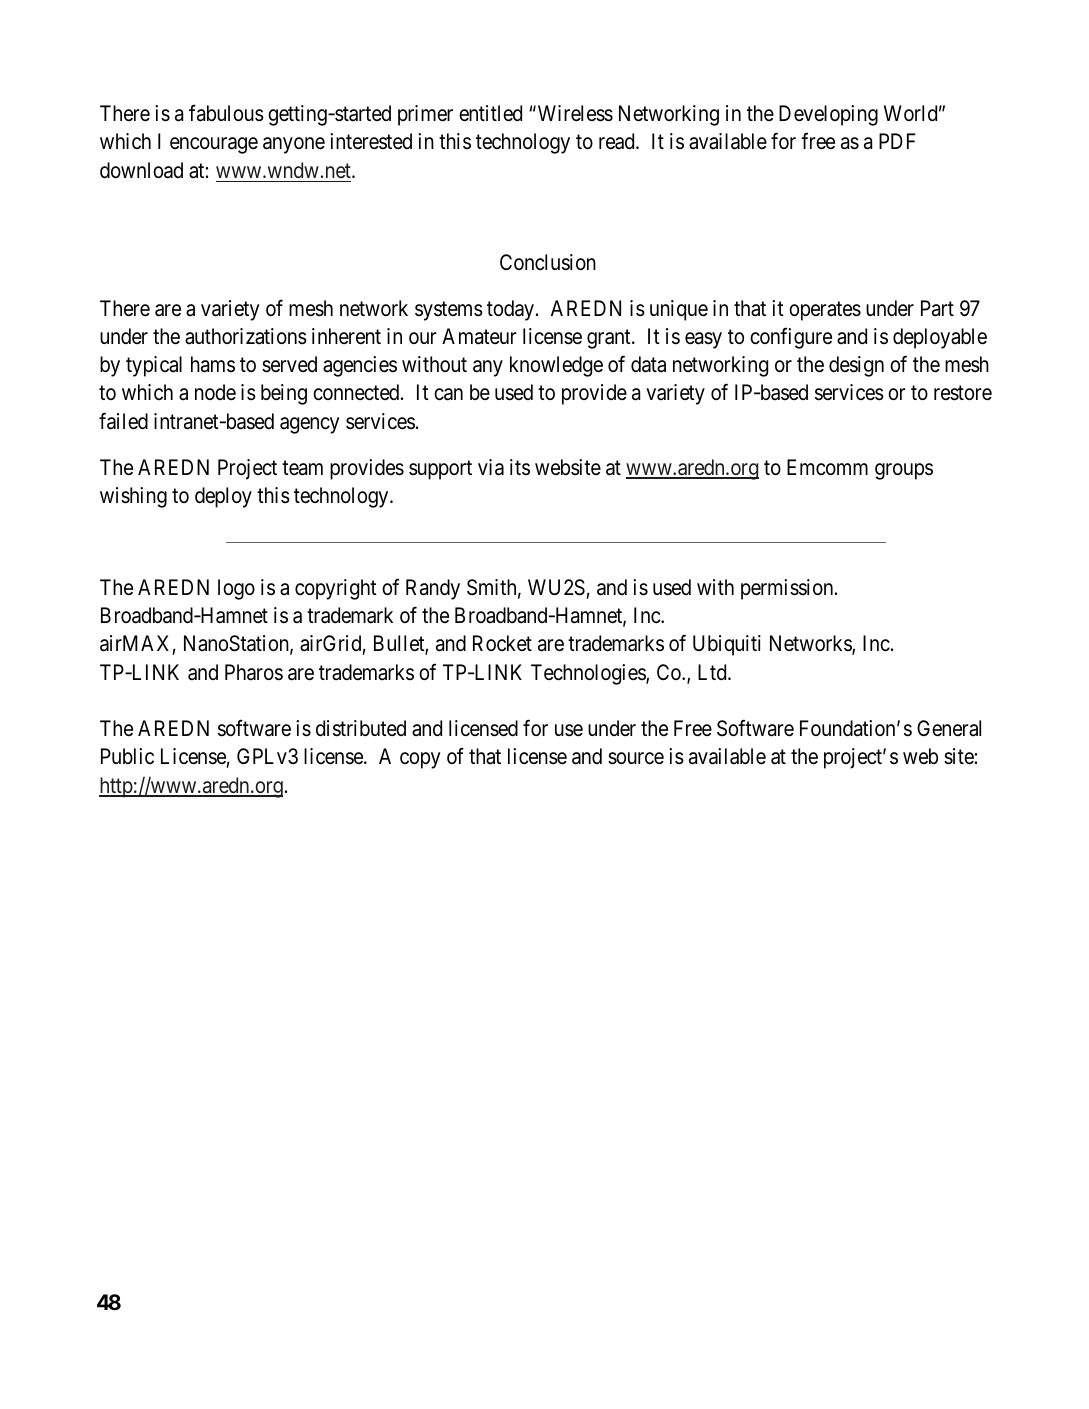  What do you see at coordinates (310, 425) in the image?
I see `agency` at bounding box center [310, 425].
